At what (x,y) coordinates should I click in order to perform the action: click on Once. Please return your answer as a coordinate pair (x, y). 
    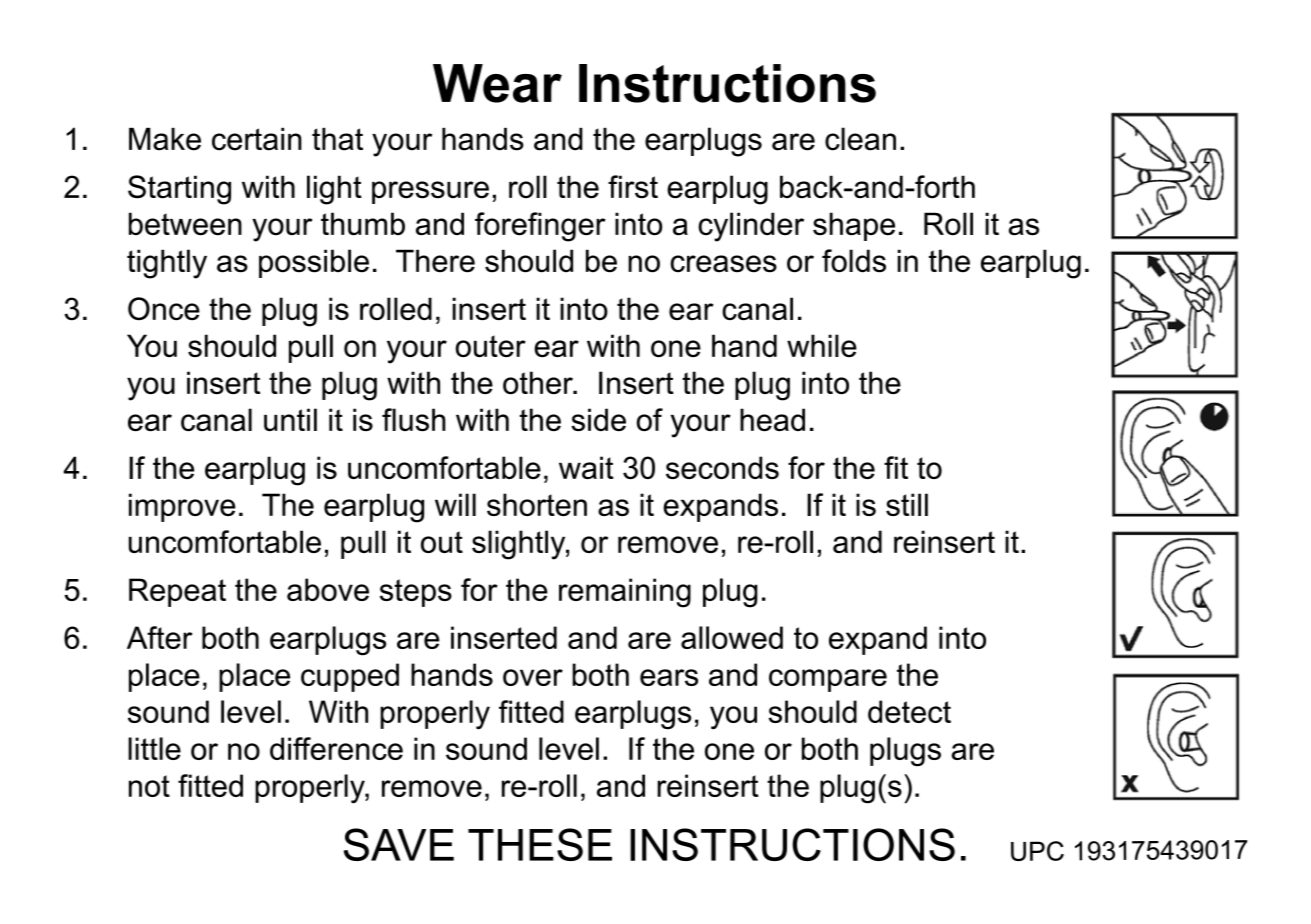
    Looking at the image, I should click on (164, 309).
